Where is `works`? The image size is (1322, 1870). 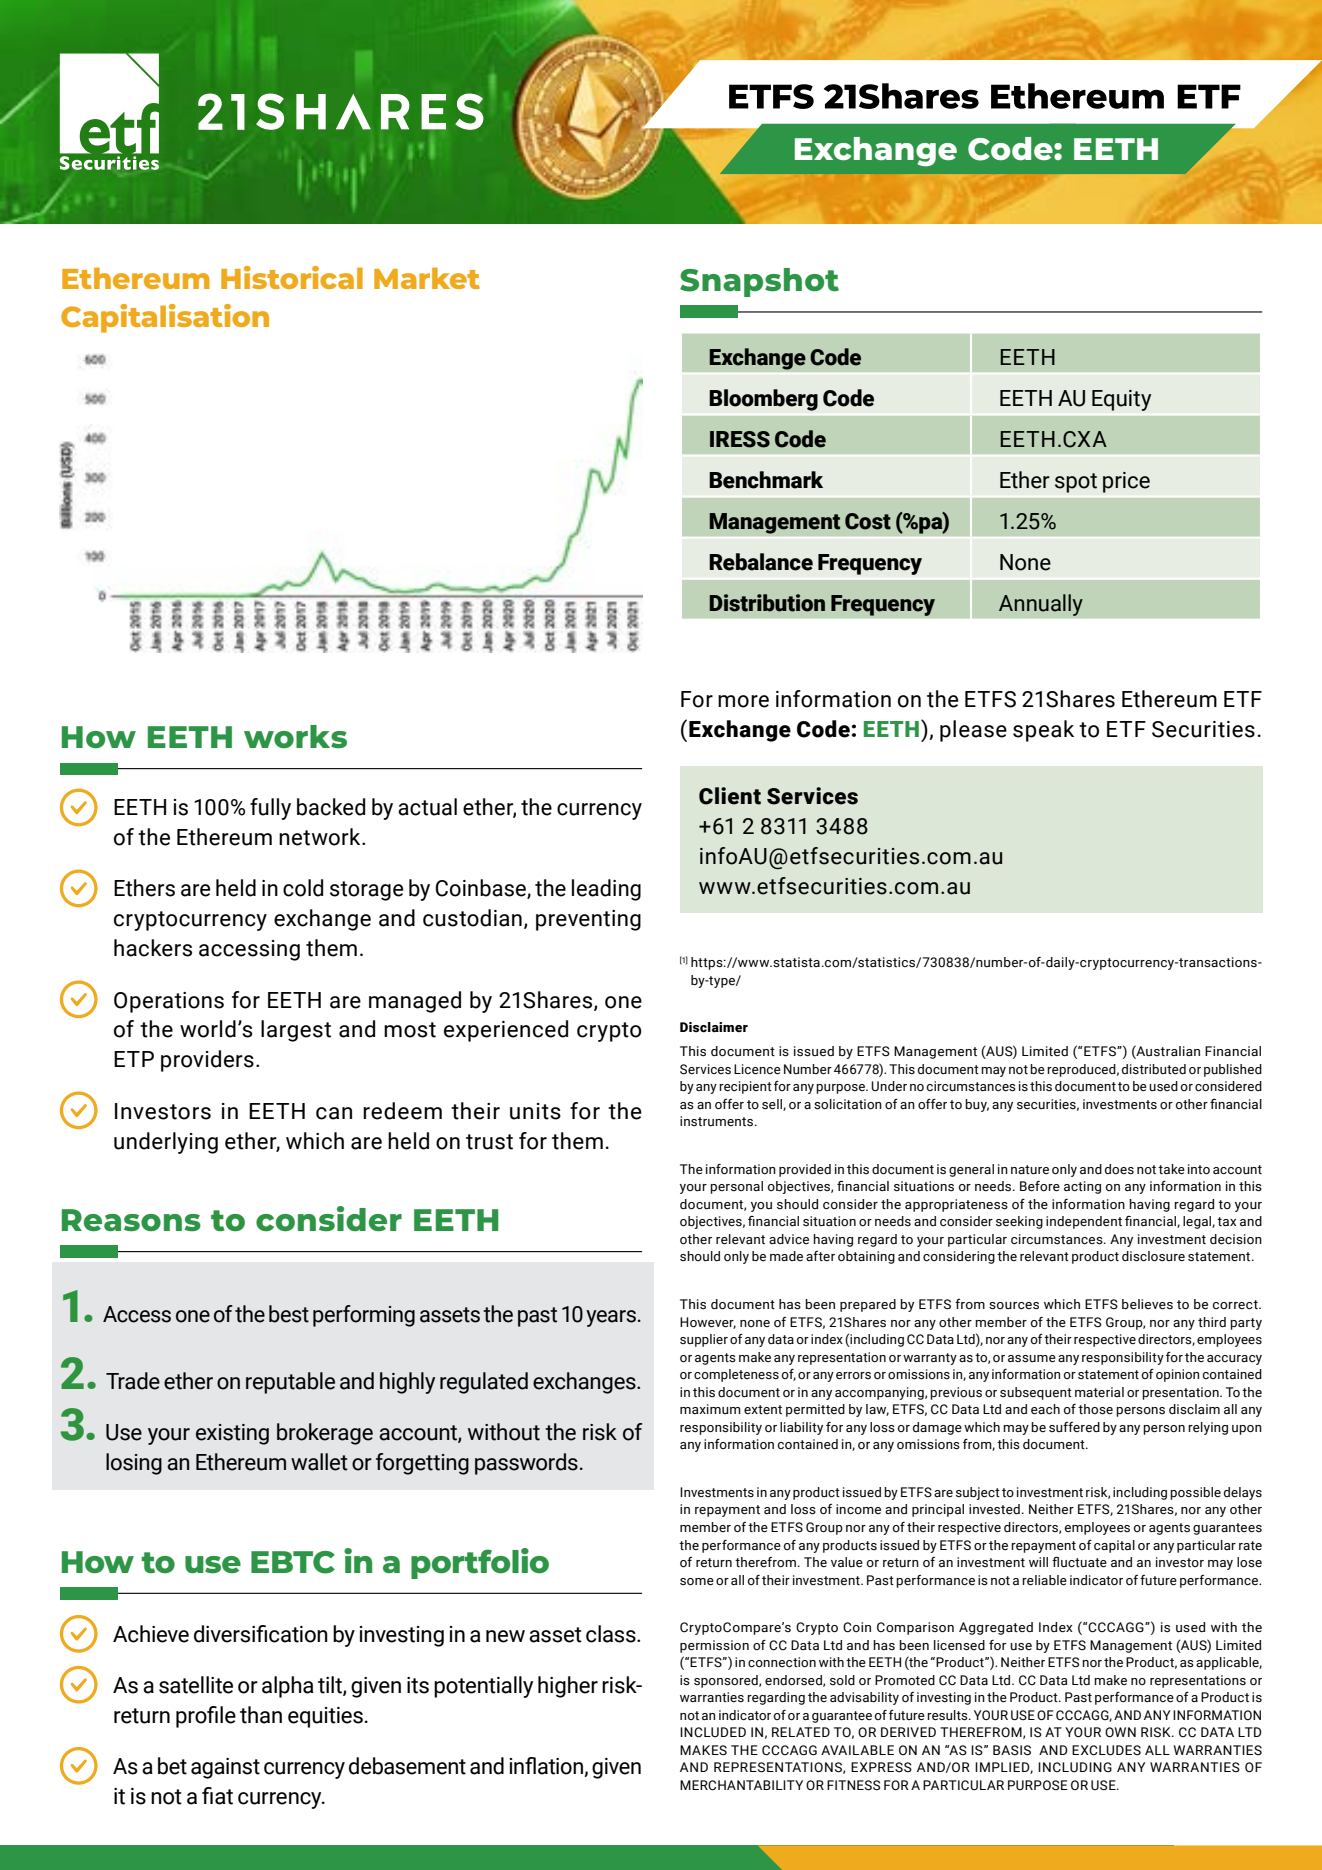
works is located at coordinates (295, 737).
